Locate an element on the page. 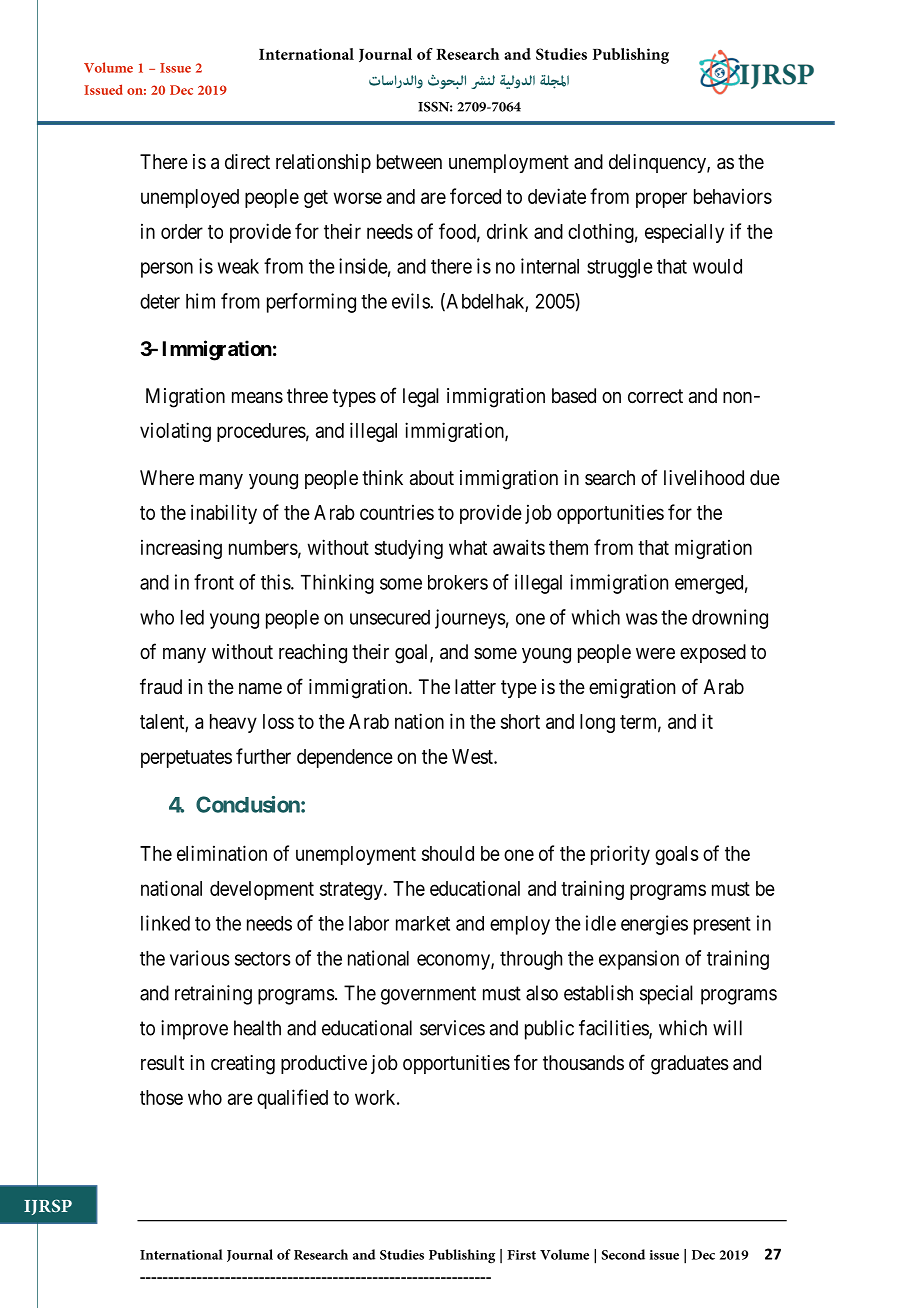  led is located at coordinates (192, 617).
